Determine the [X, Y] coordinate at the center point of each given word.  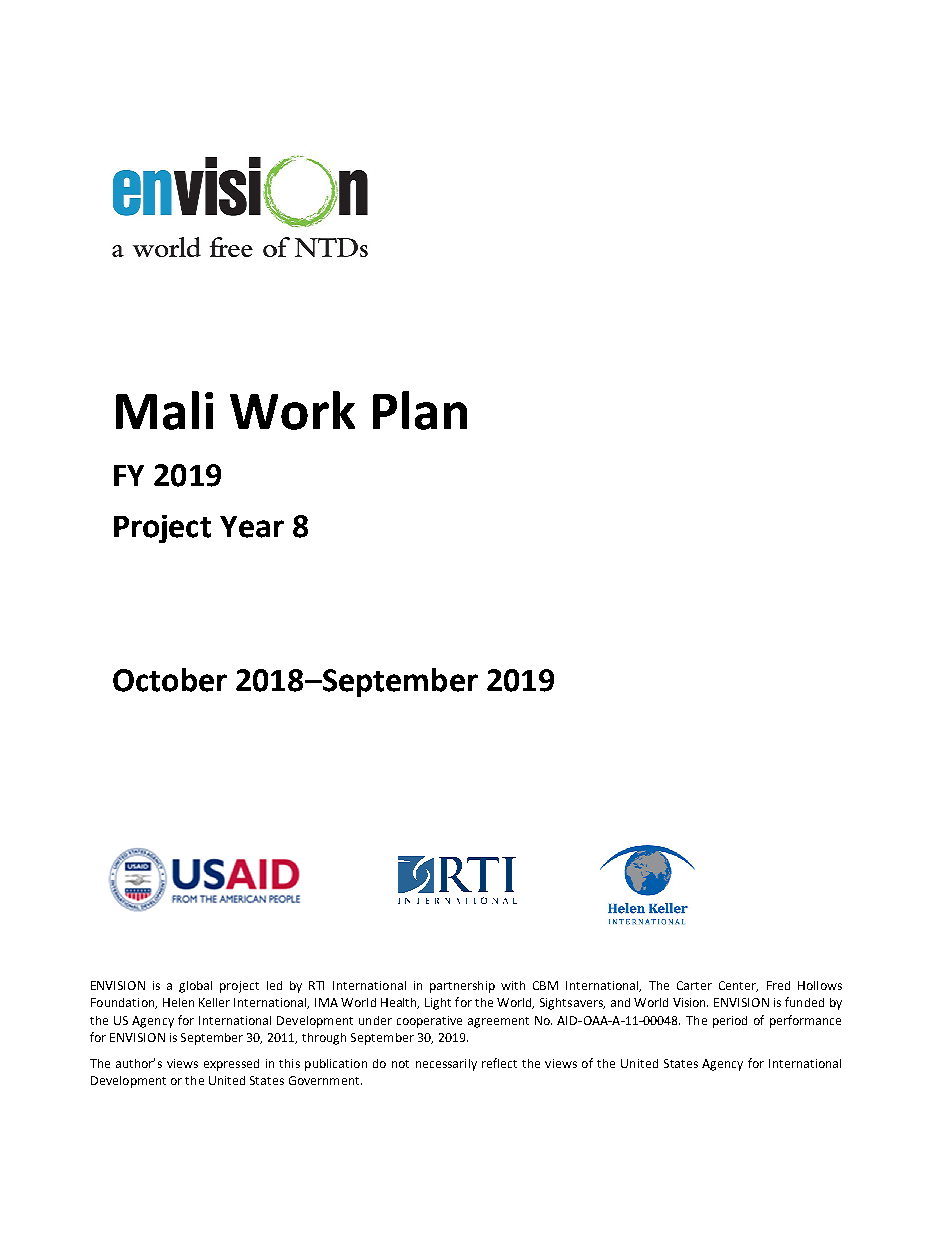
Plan [420, 410]
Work [292, 410]
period [730, 1022]
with [513, 985]
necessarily [446, 1065]
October [170, 680]
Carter [694, 985]
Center [738, 986]
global [195, 987]
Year [252, 527]
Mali [164, 410]
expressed [231, 1065]
